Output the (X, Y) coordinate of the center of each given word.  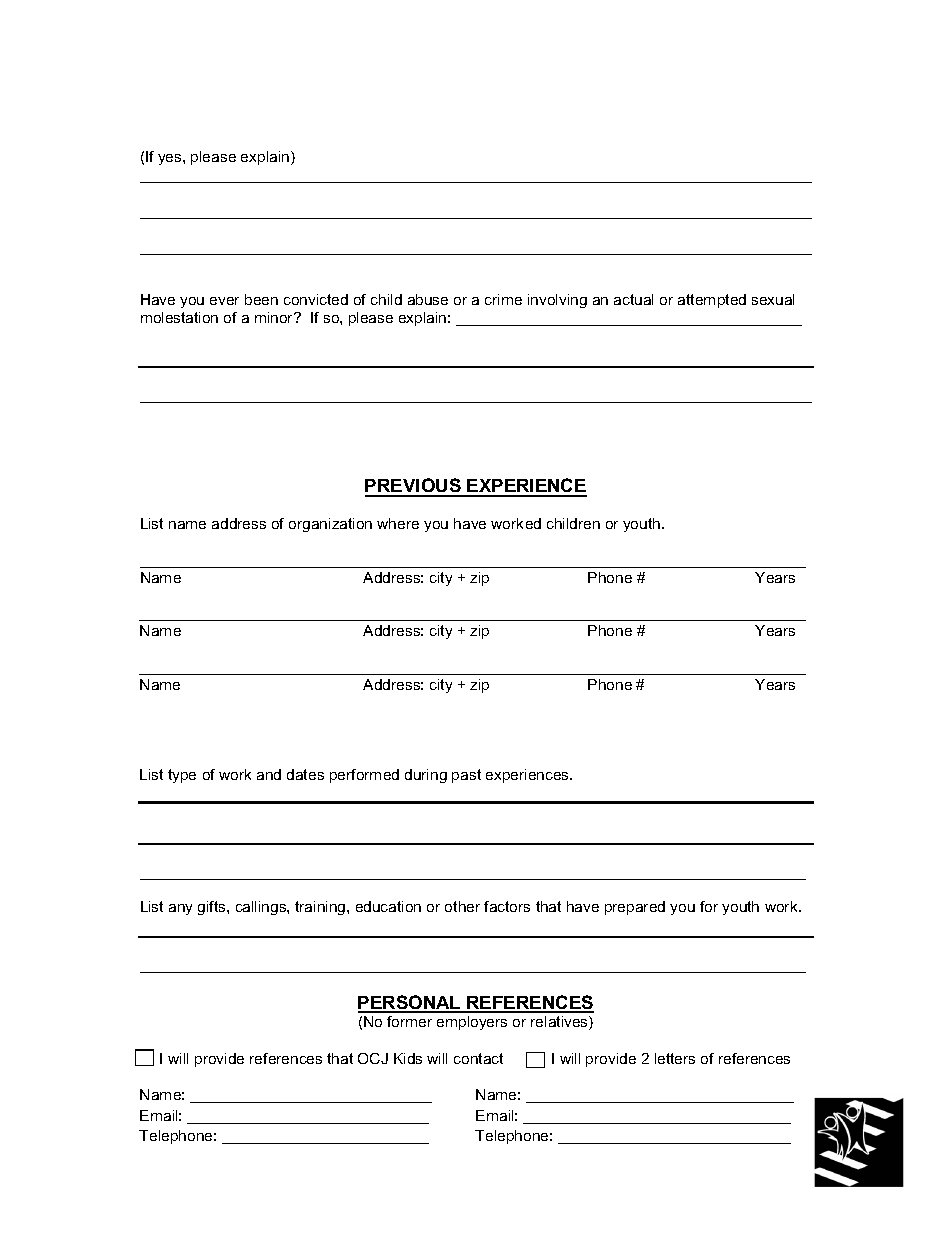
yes (171, 159)
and (269, 774)
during (426, 776)
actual (633, 299)
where (398, 523)
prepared (635, 908)
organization (330, 525)
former (409, 1021)
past (466, 776)
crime (503, 299)
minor (275, 317)
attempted (712, 301)
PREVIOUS (414, 487)
